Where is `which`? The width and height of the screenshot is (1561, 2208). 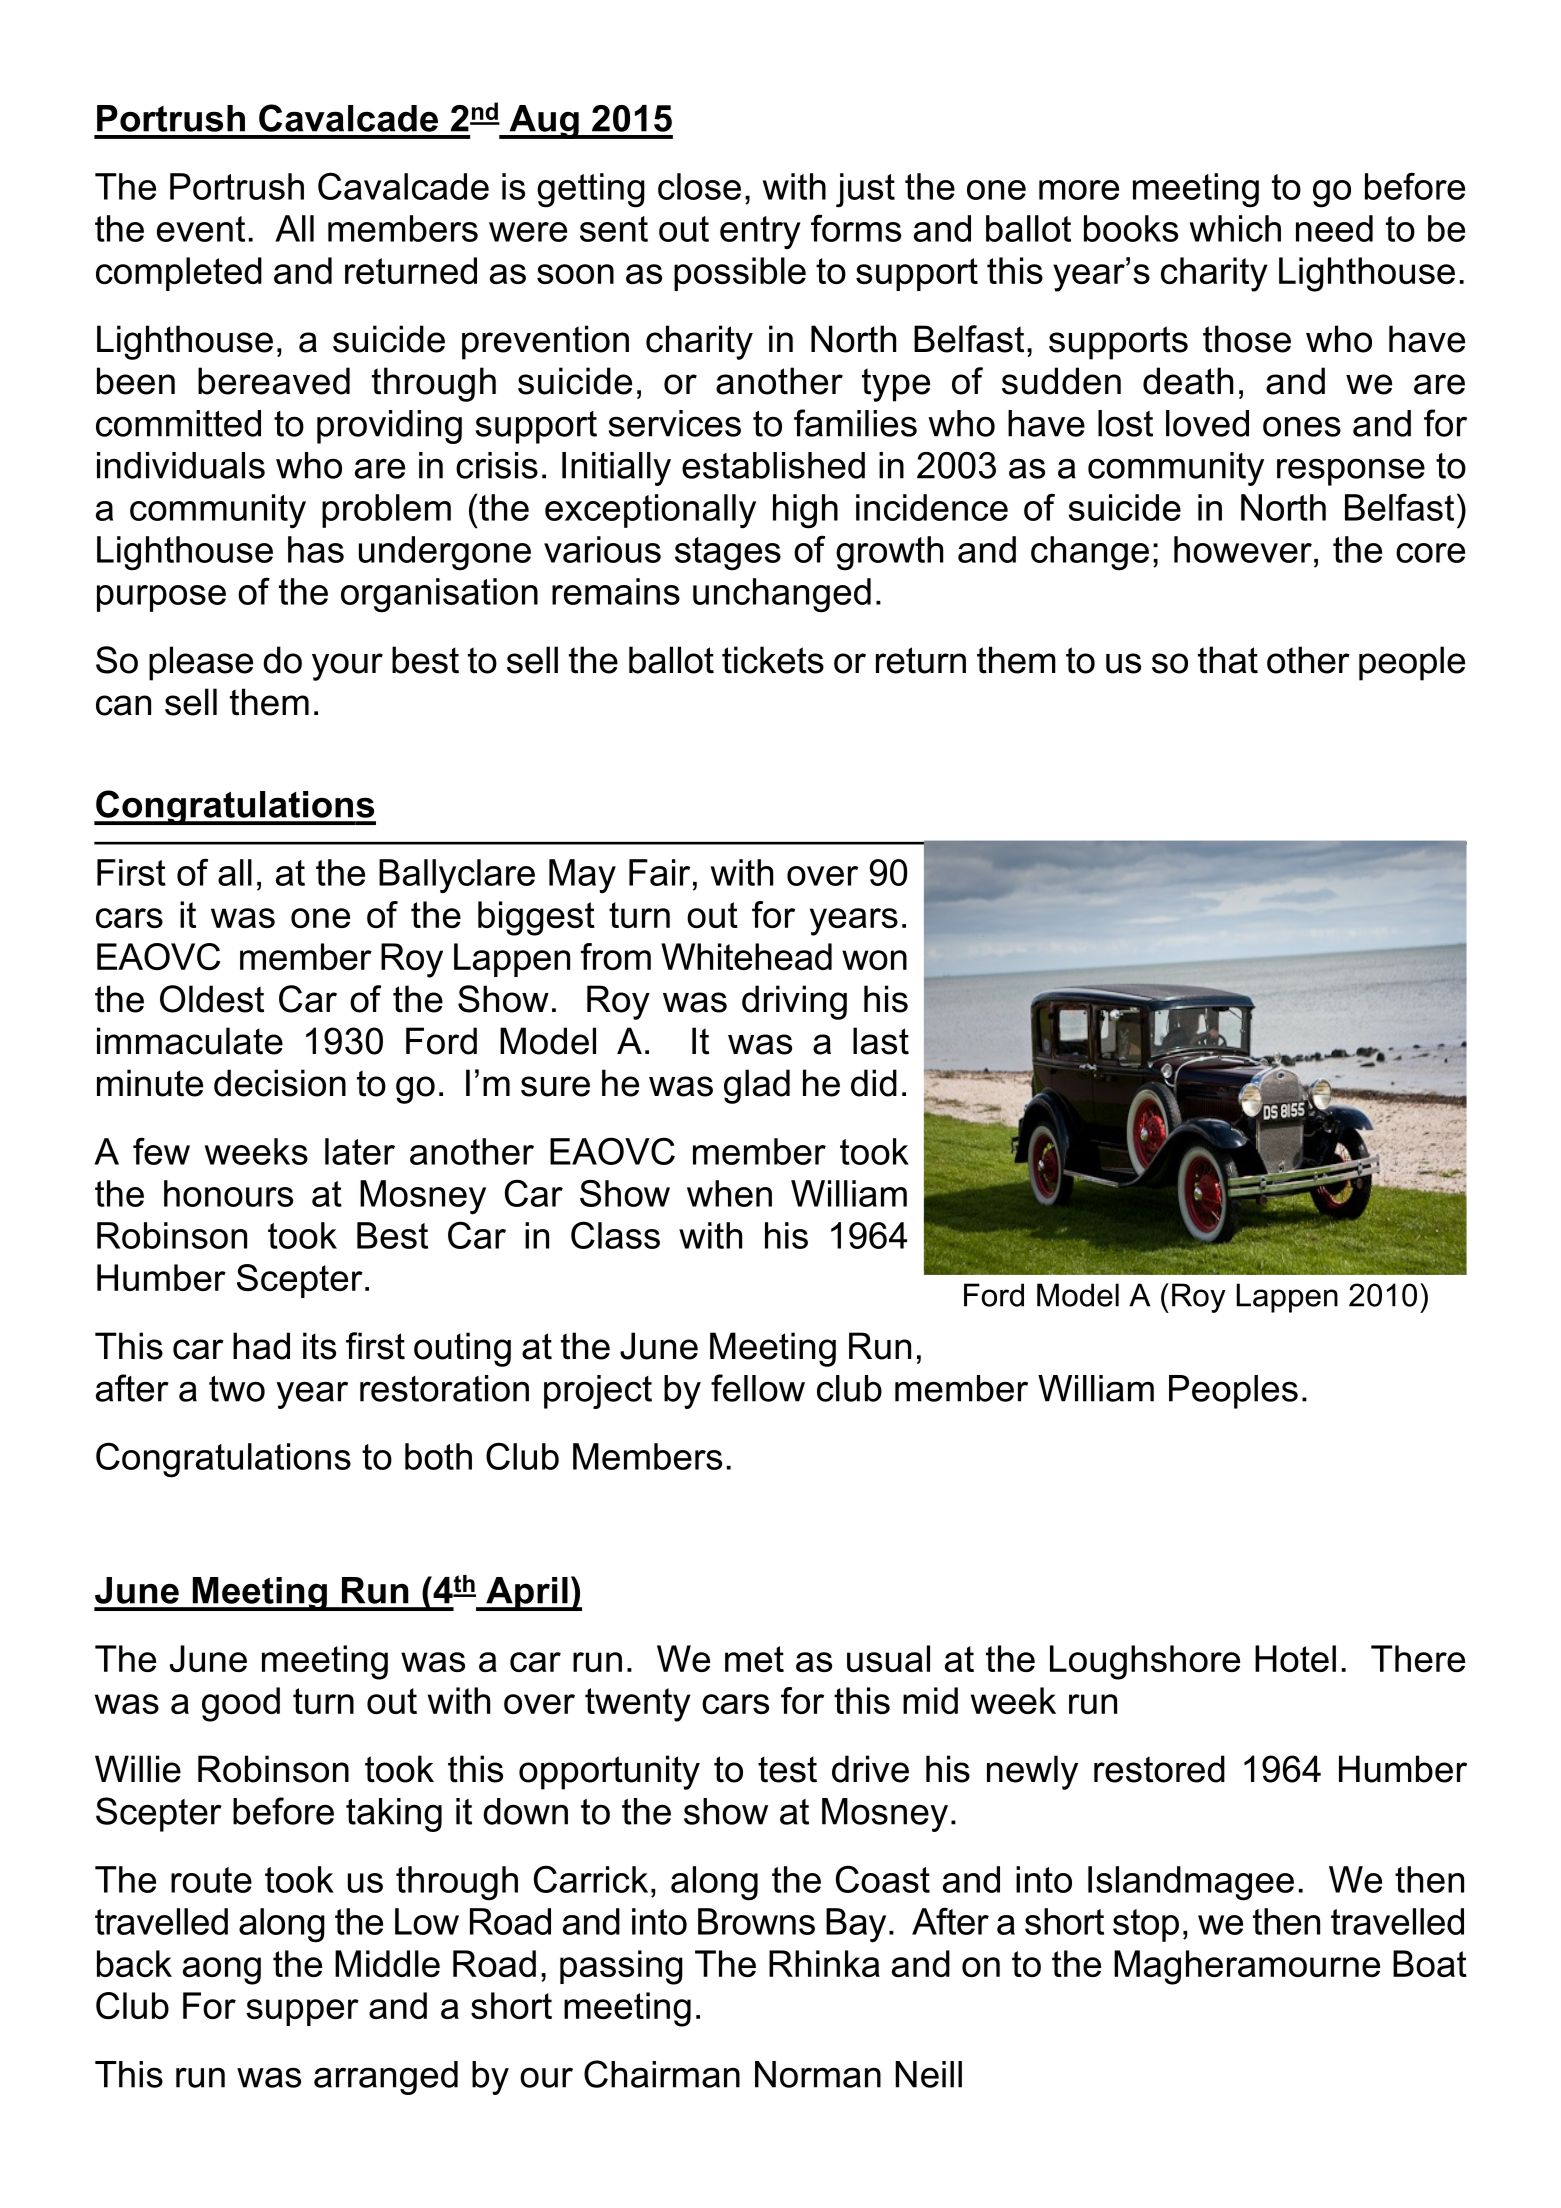
which is located at coordinates (1235, 228).
